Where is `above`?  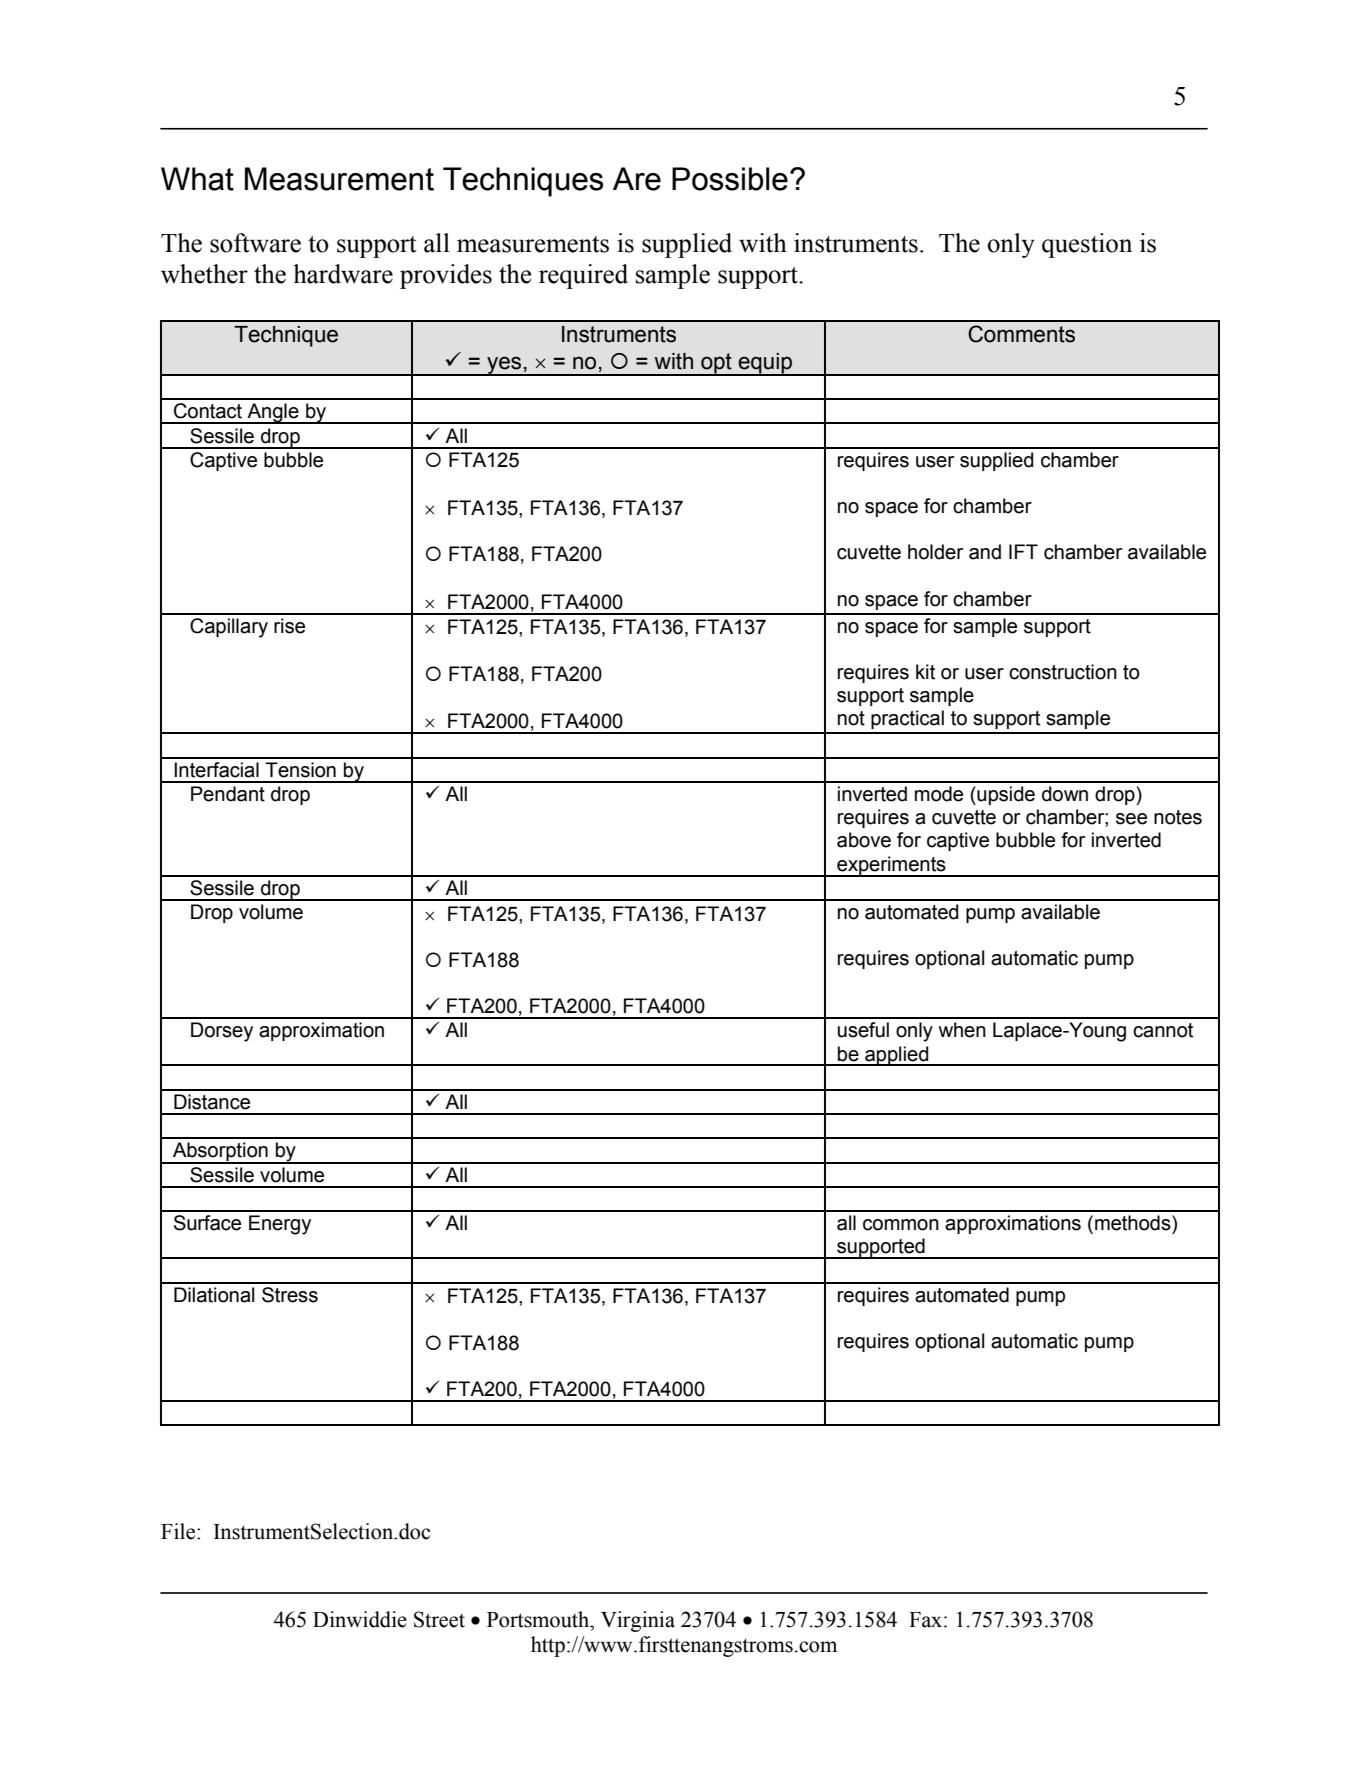
above is located at coordinates (864, 840).
